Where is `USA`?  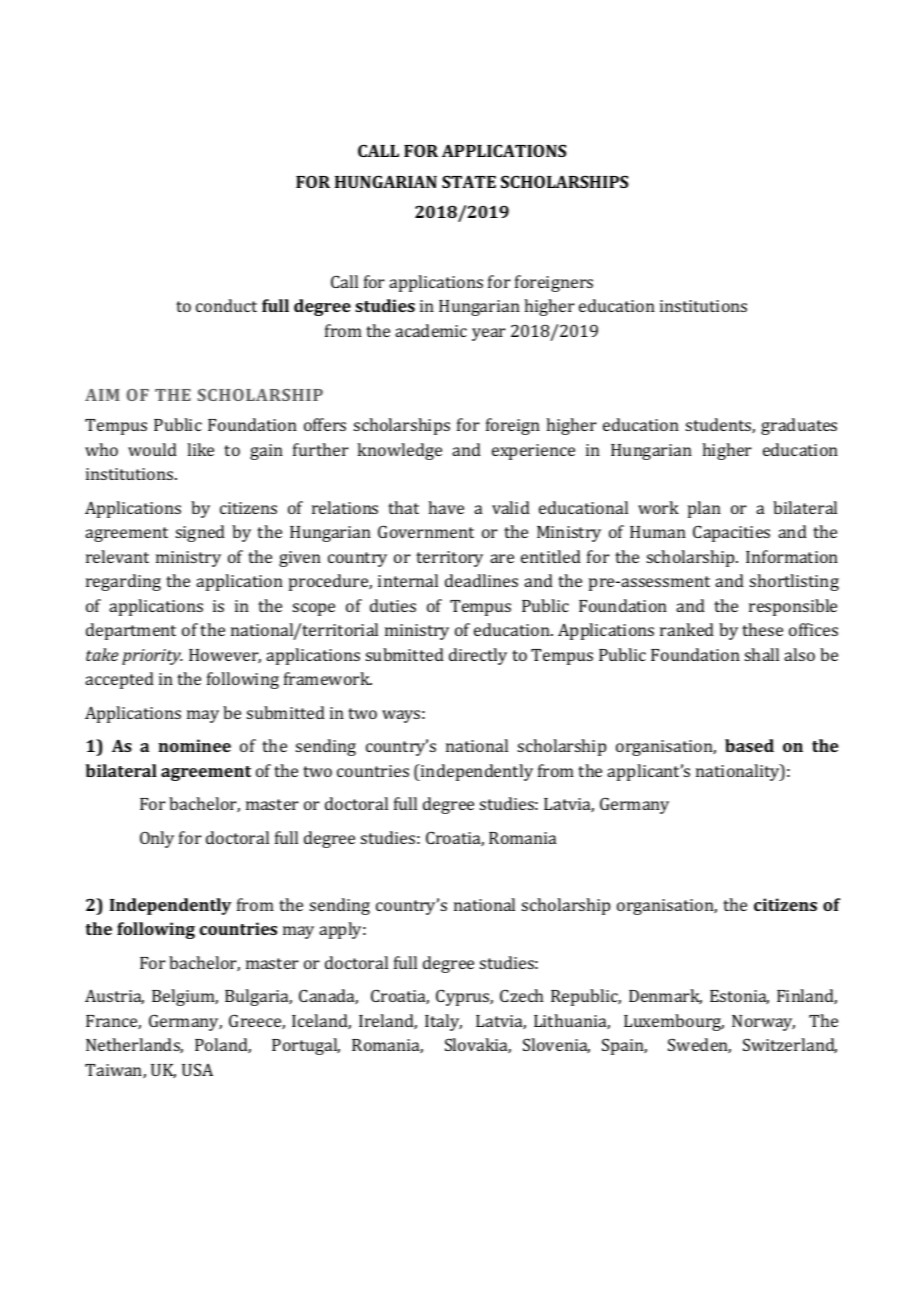
USA is located at coordinates (197, 1069).
